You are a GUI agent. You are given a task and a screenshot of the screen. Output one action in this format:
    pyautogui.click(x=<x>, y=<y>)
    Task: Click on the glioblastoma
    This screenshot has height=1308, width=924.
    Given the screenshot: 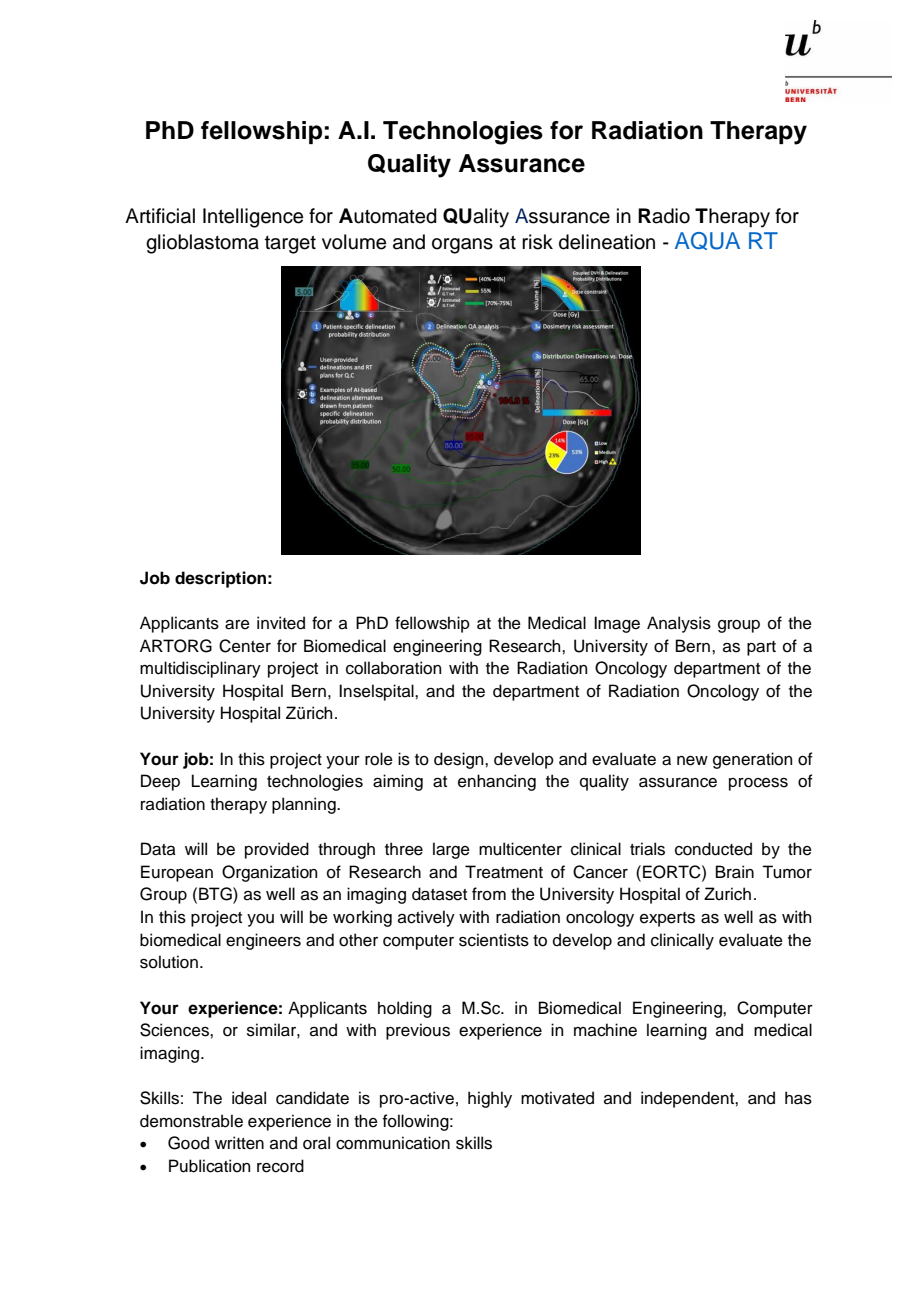 What is the action you would take?
    pyautogui.click(x=202, y=244)
